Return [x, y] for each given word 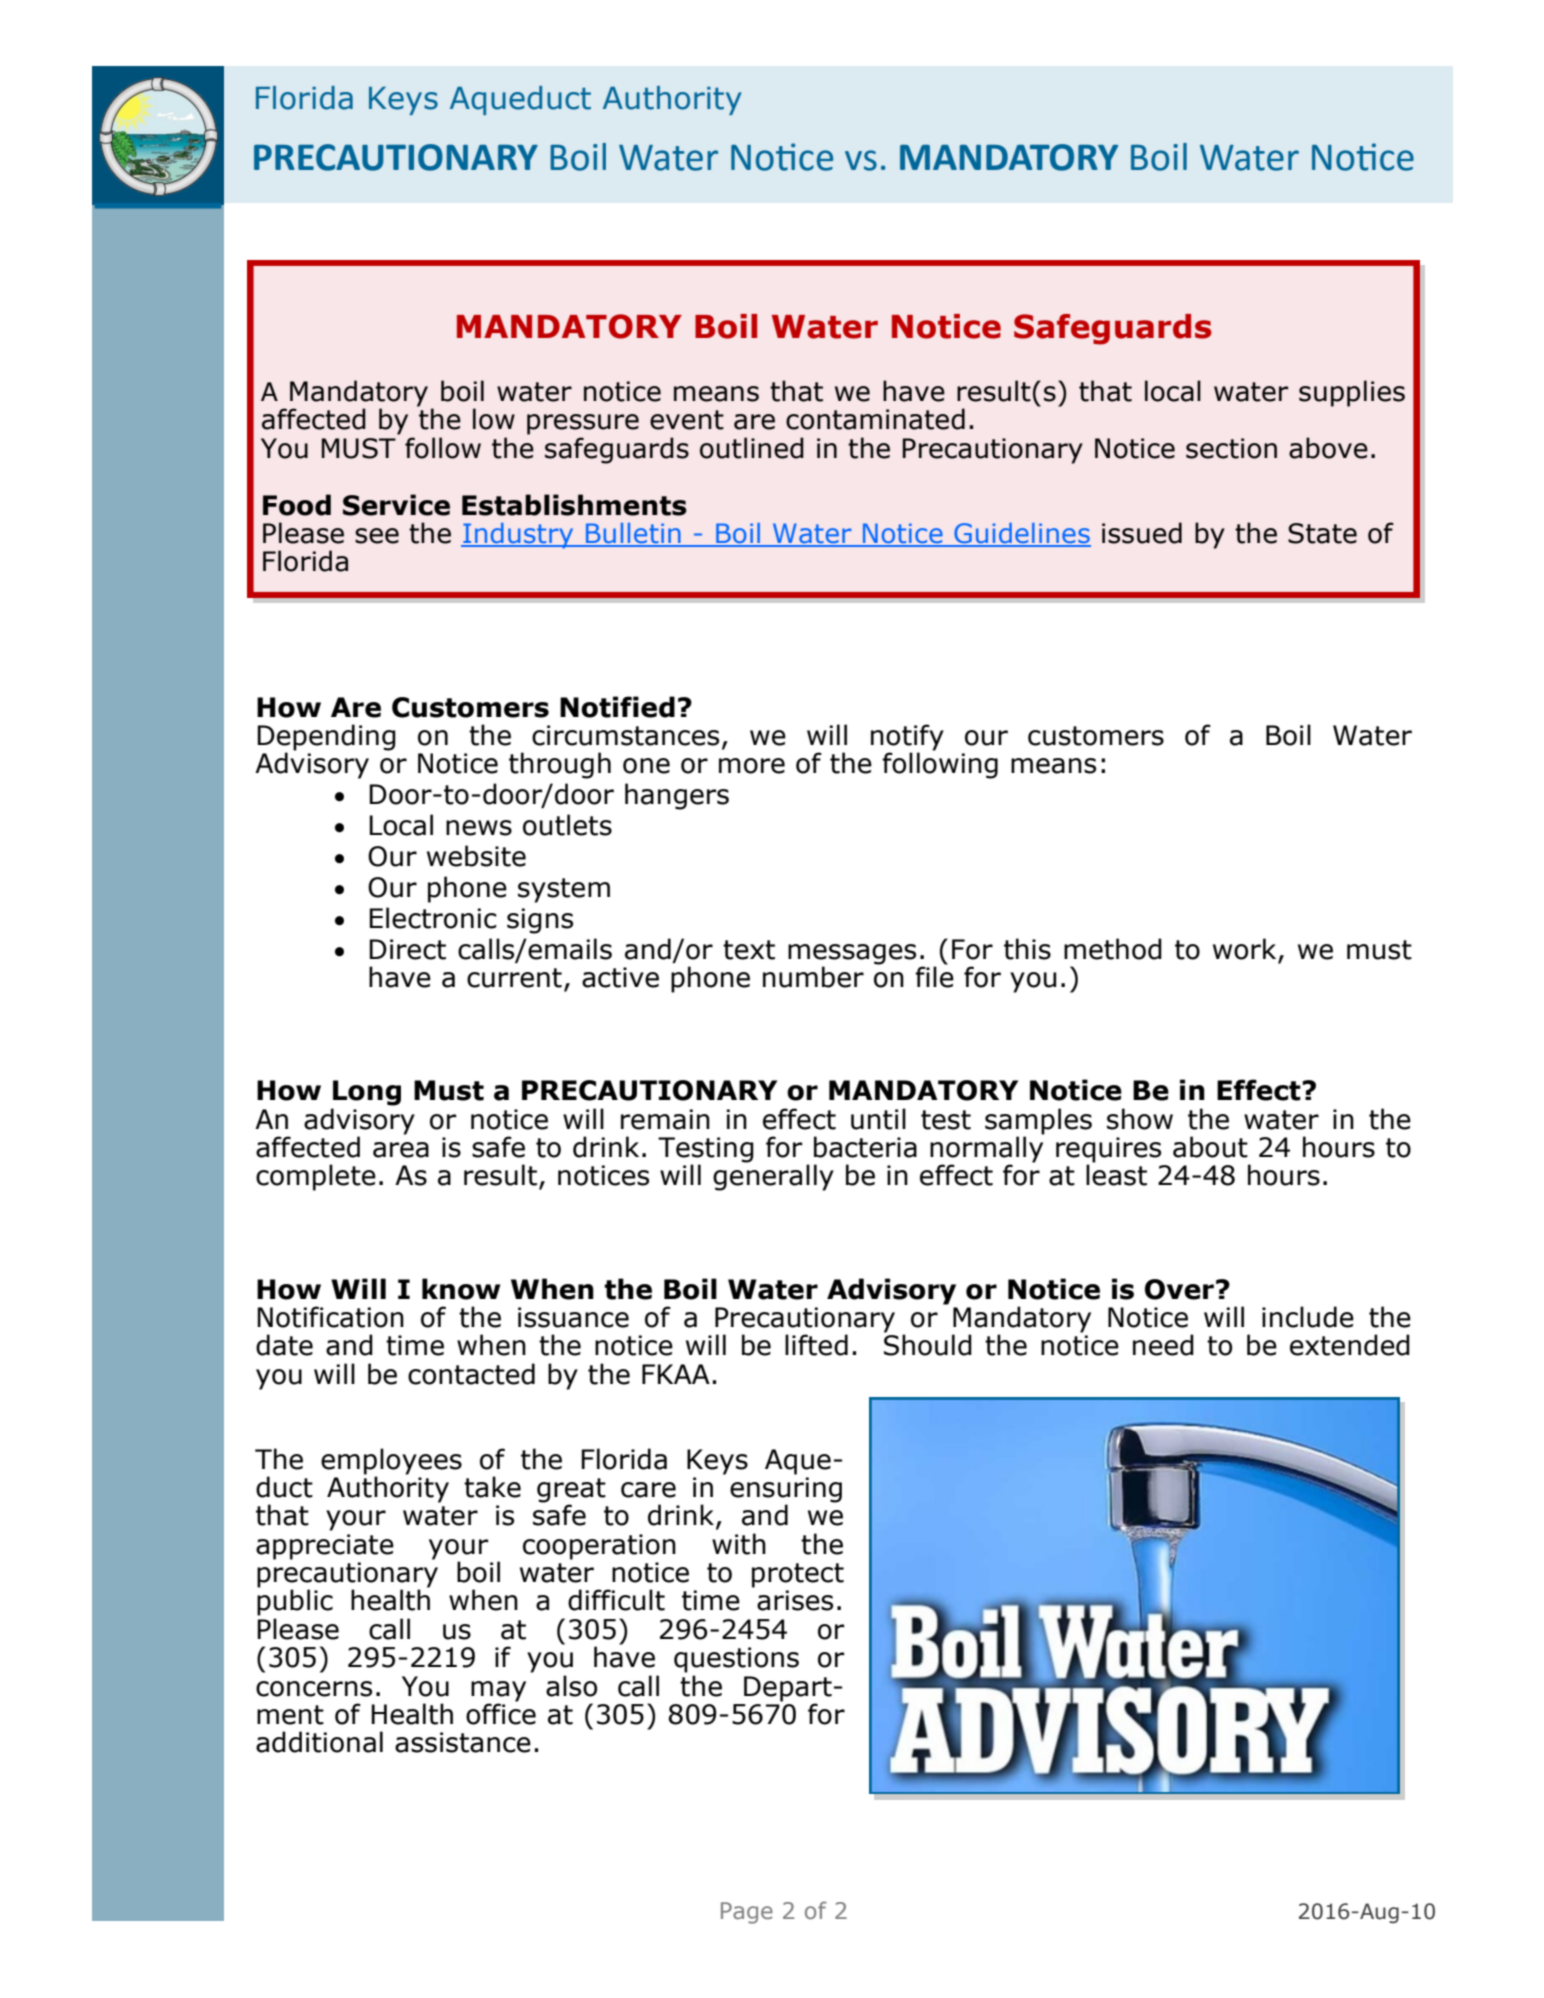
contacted [471, 1374]
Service [396, 505]
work [1244, 949]
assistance [463, 1742]
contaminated [875, 419]
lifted [816, 1345]
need [1163, 1345]
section [1231, 448]
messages [852, 955]
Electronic [433, 918]
